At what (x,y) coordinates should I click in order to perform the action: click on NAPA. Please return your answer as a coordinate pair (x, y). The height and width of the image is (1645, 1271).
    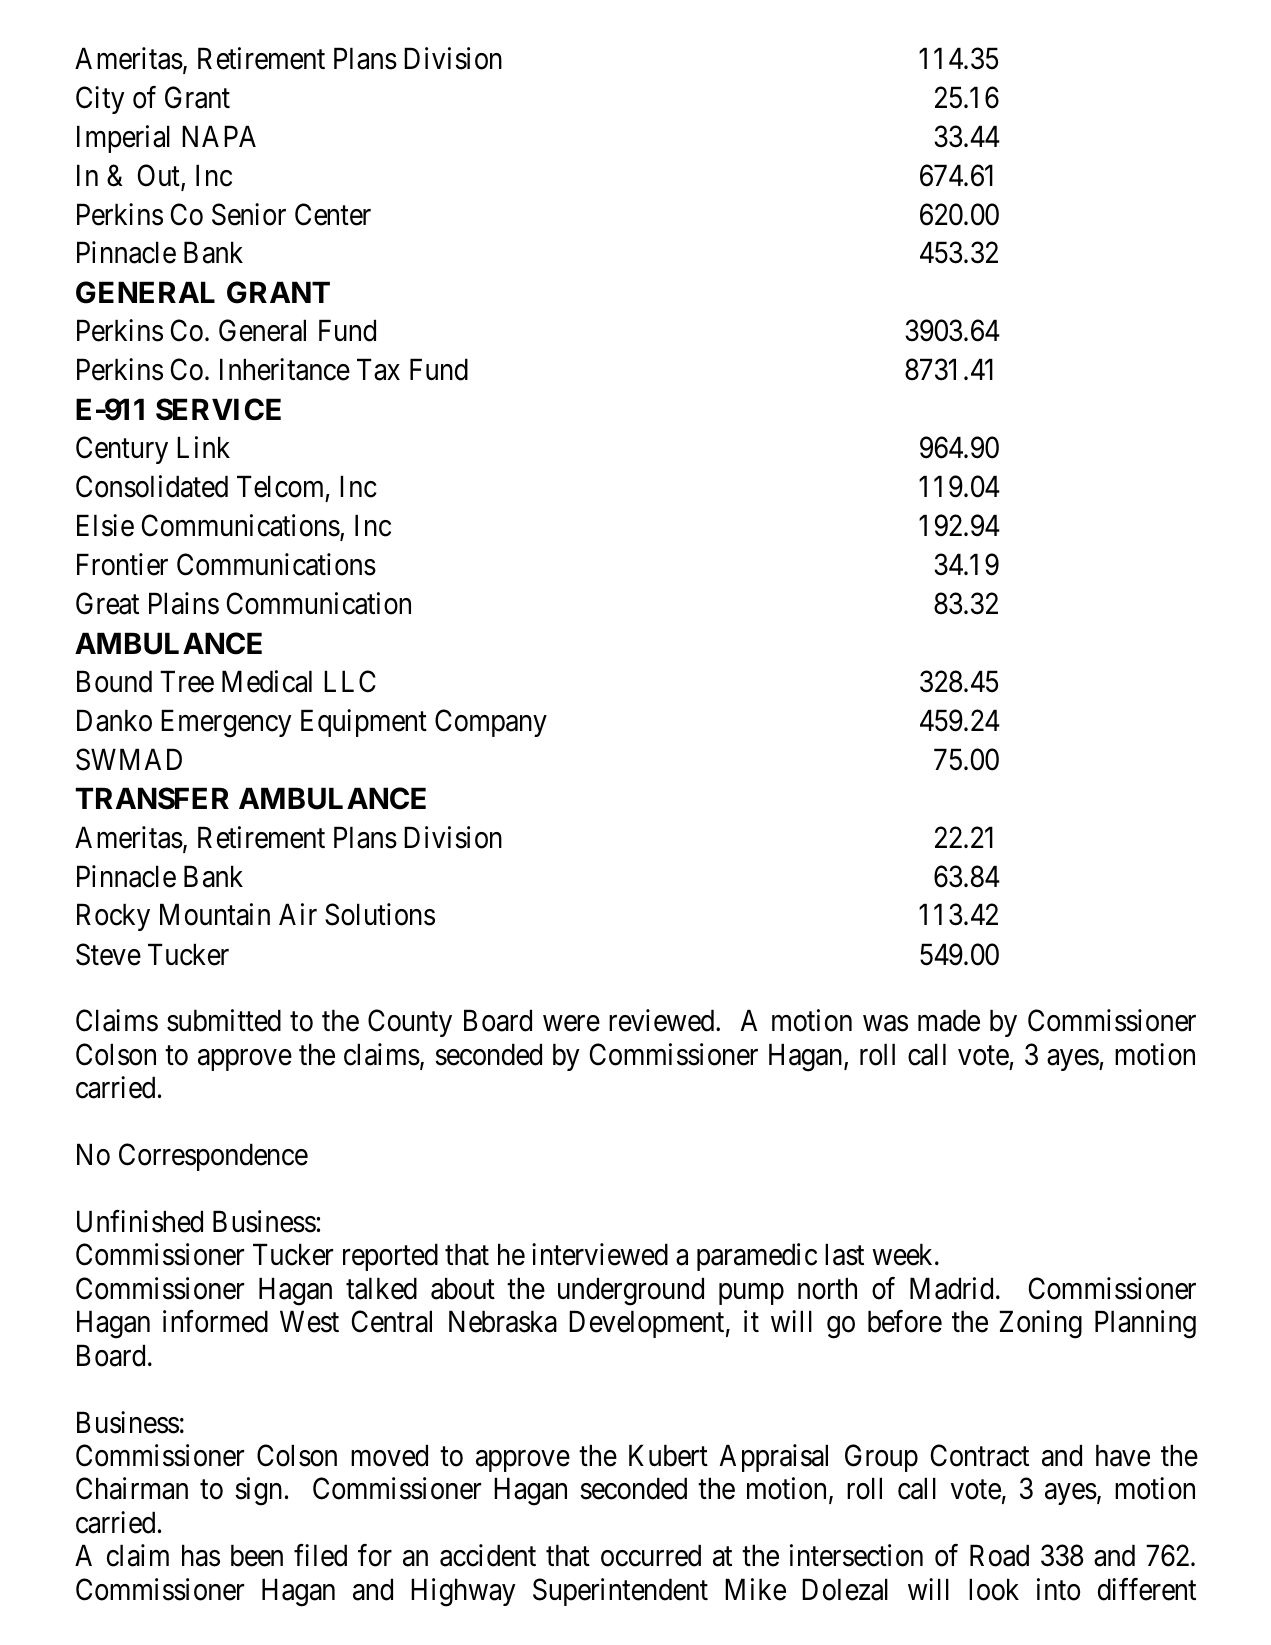
    Looking at the image, I should click on (219, 136).
